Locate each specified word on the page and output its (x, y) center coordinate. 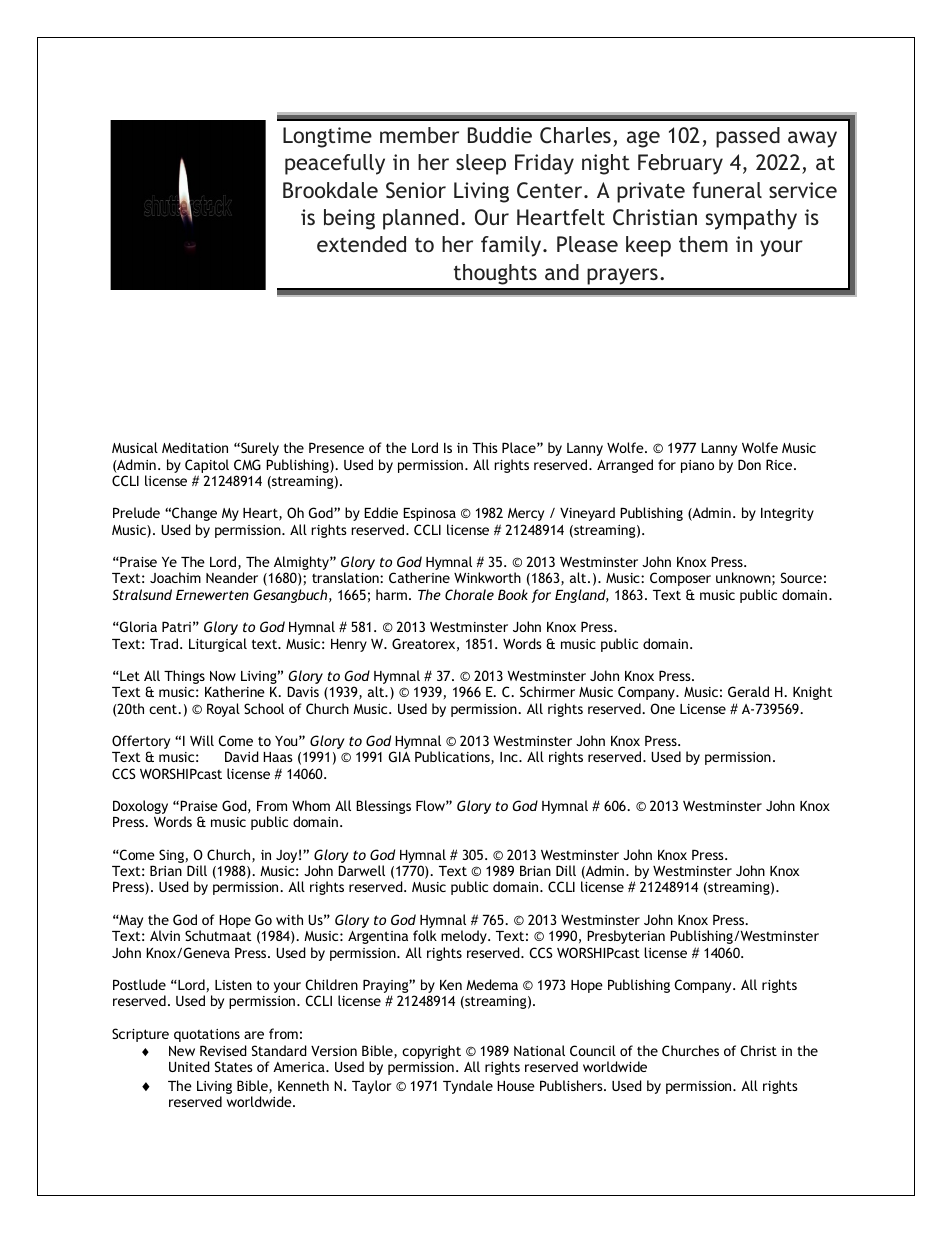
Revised (223, 1050)
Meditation (195, 447)
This (485, 447)
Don (749, 464)
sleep (481, 164)
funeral (727, 190)
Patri (176, 626)
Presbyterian (626, 937)
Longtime (327, 137)
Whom (311, 805)
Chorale (469, 594)
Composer (680, 579)
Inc (510, 757)
